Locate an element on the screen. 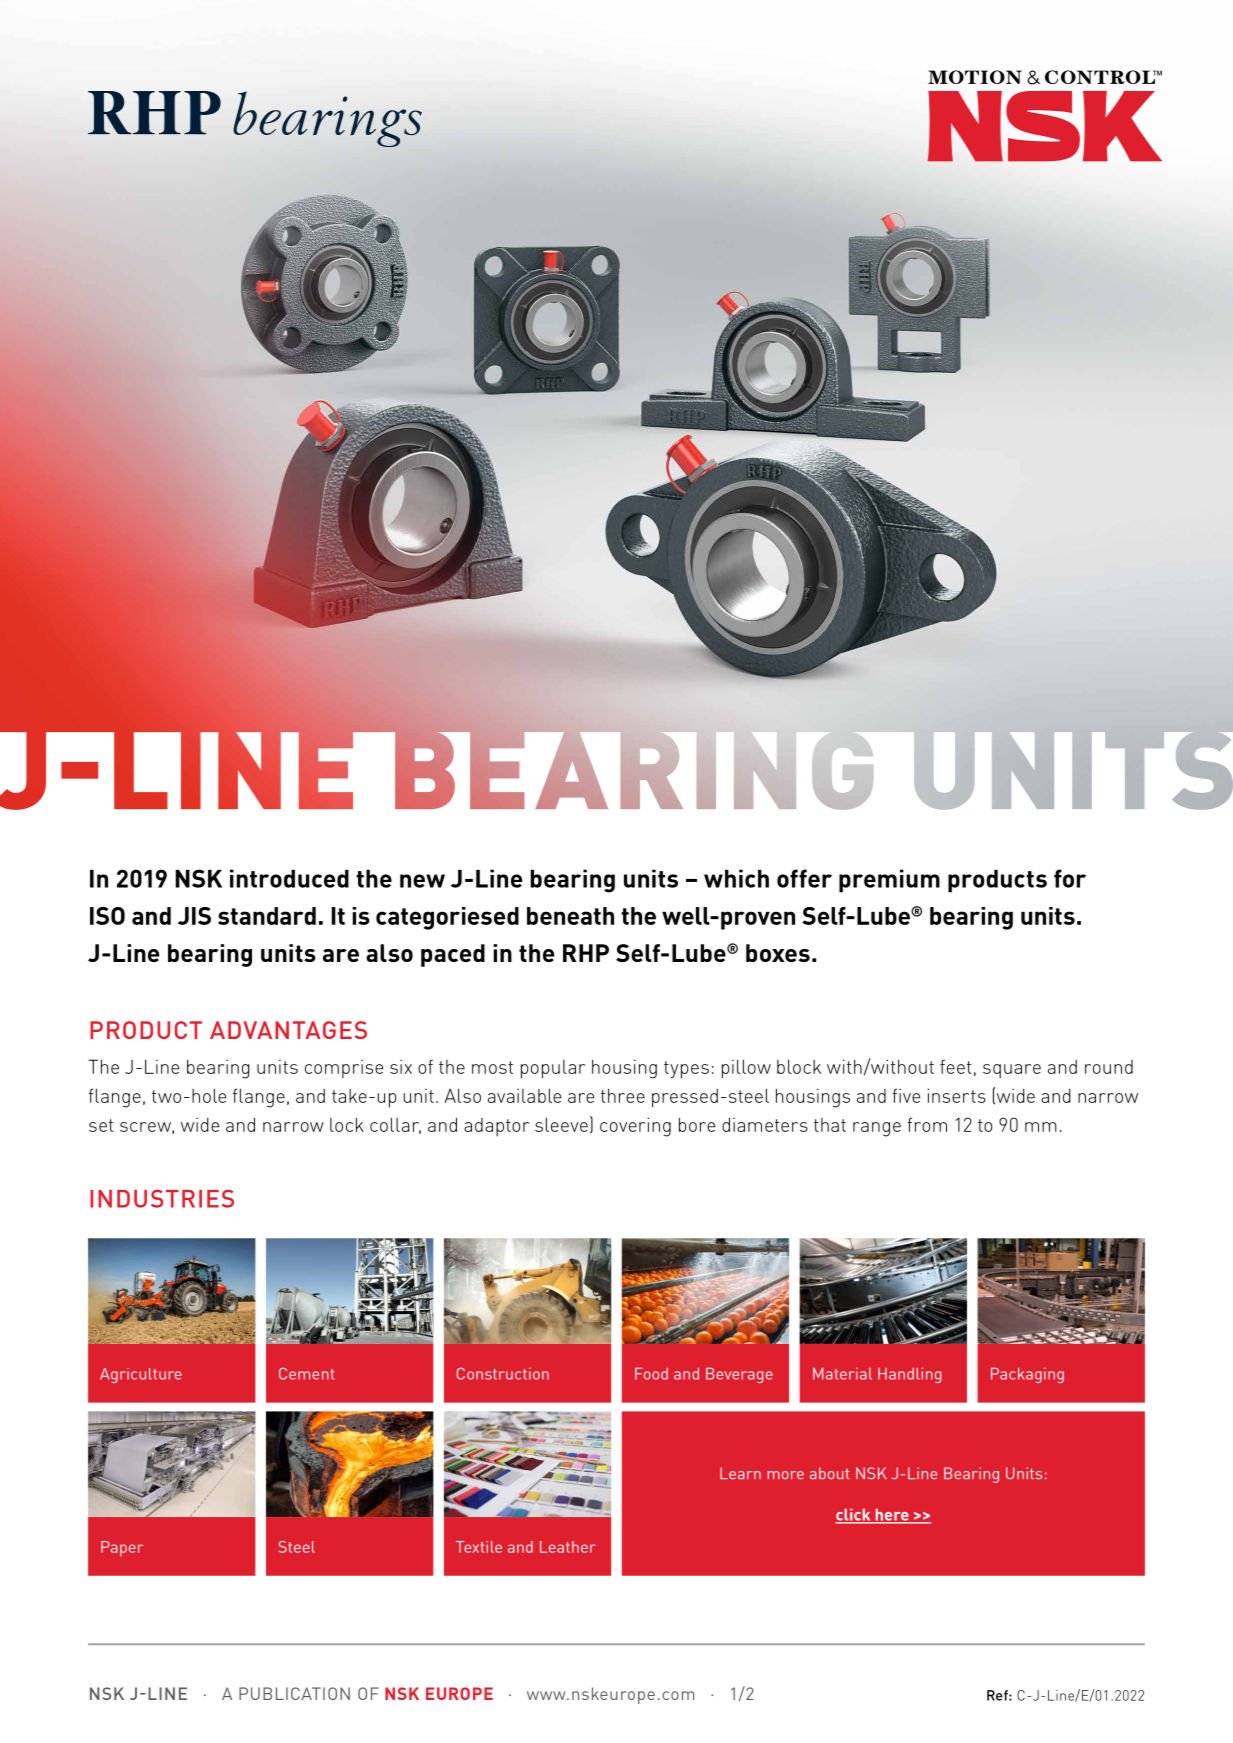 This screenshot has height=1743, width=1233. here is located at coordinates (892, 1516).
